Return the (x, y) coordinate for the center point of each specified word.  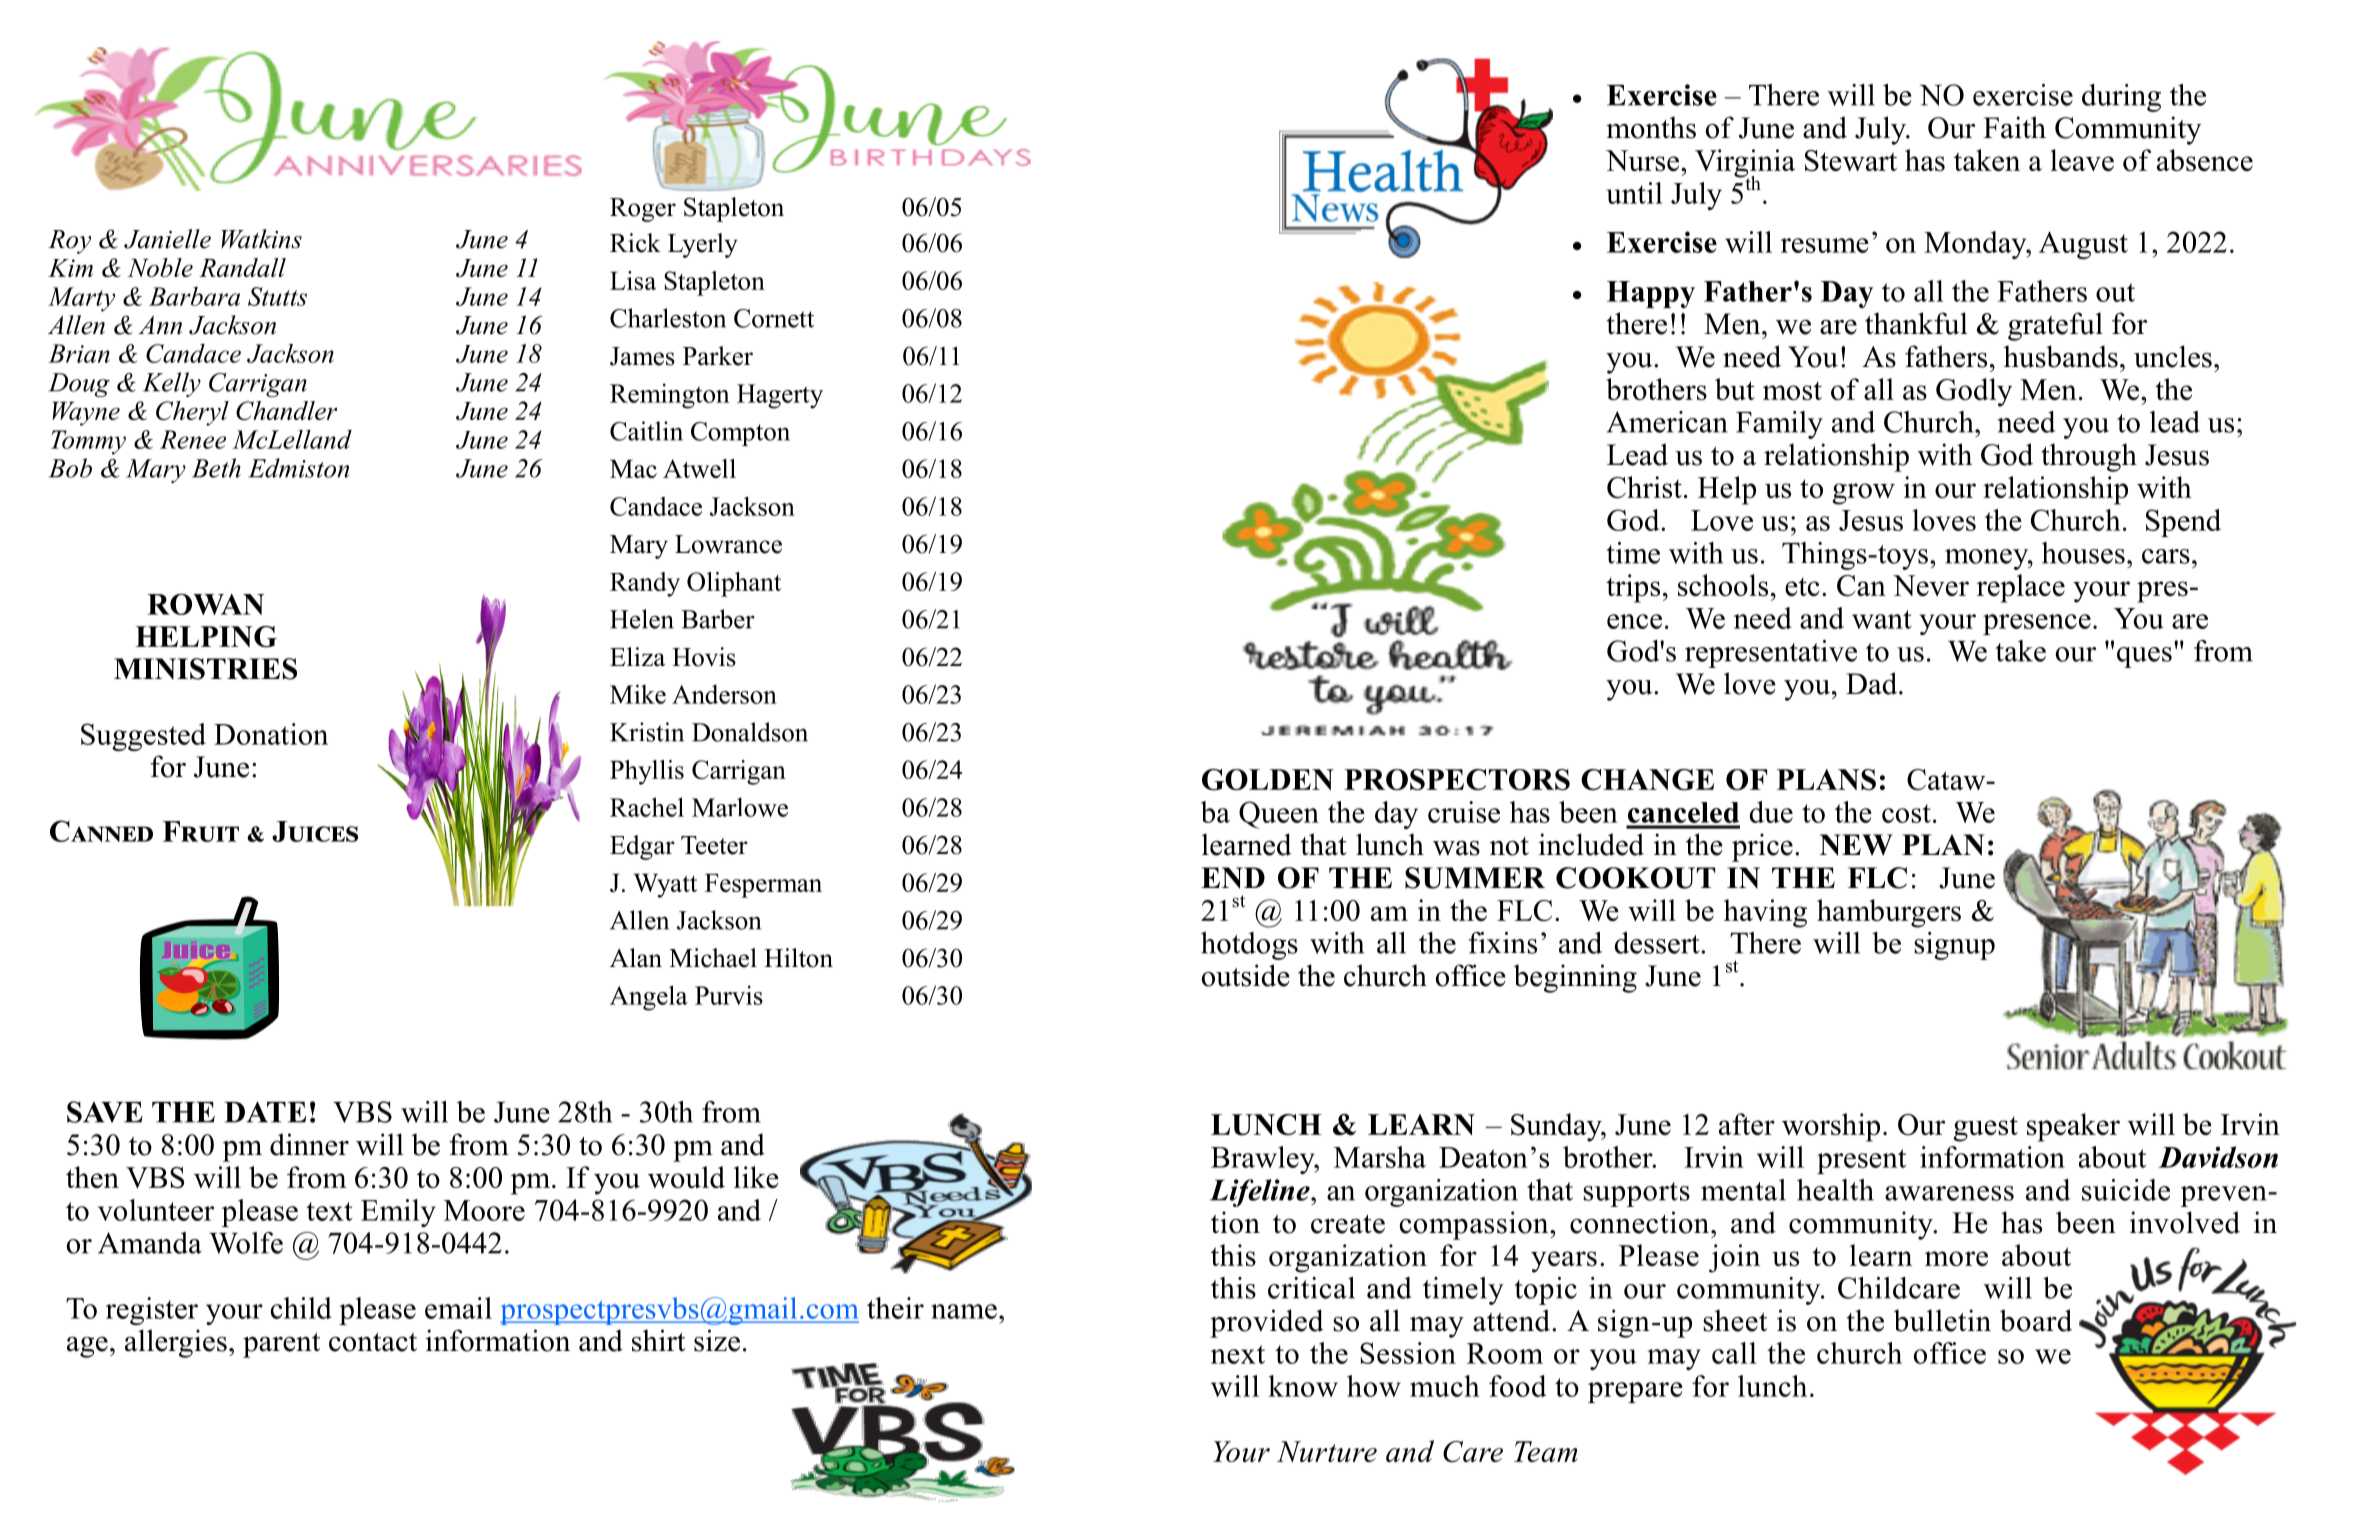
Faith (2014, 127)
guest (1985, 1129)
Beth (216, 468)
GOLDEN (1268, 780)
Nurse (1644, 160)
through (2089, 457)
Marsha (1380, 1157)
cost (1906, 813)
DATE (265, 1112)
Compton (740, 434)
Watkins (261, 239)
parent (281, 1345)
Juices (315, 831)
